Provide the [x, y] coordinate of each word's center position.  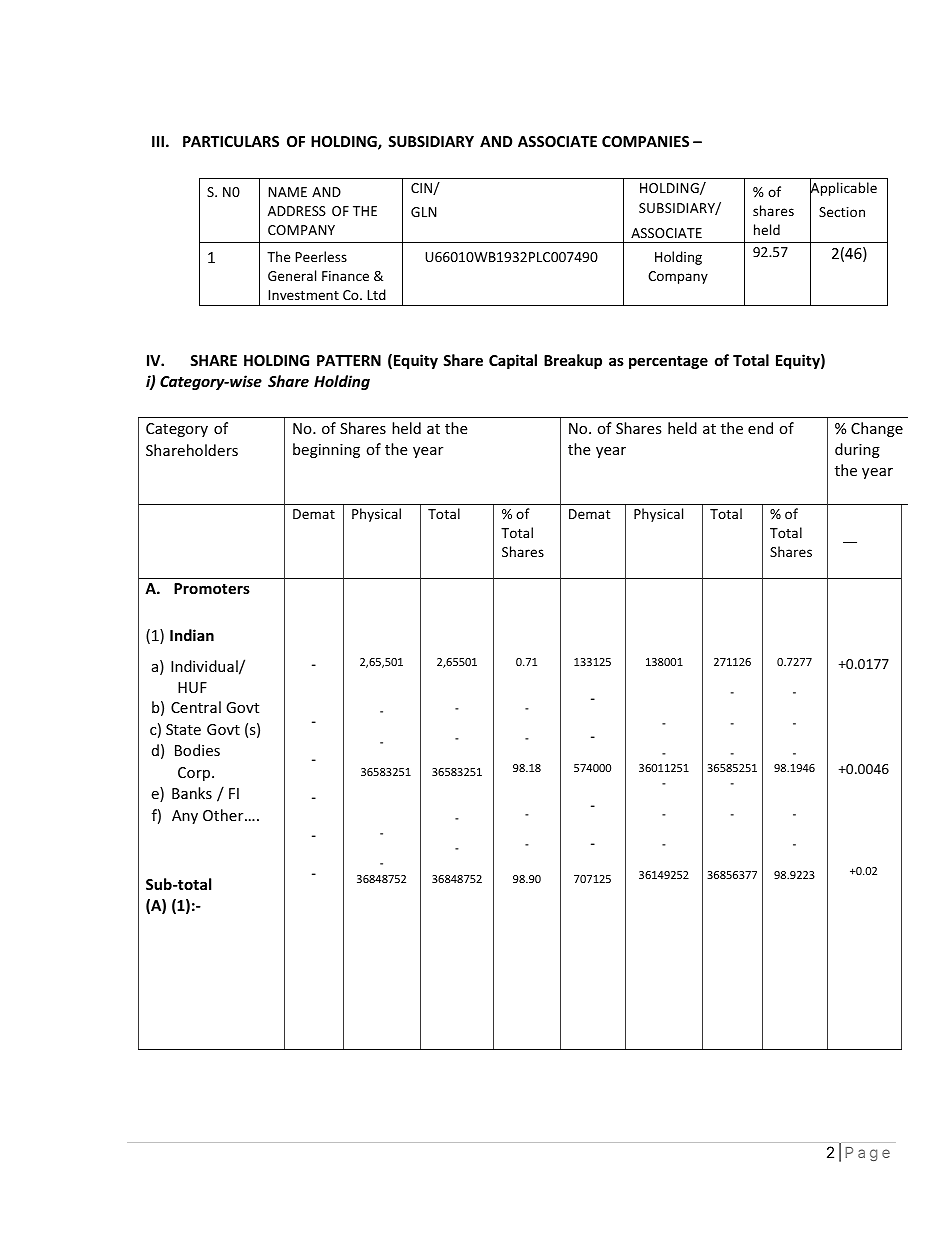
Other [224, 815]
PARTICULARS [231, 141]
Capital [513, 361]
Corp [195, 774]
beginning [326, 450]
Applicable [843, 190]
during [857, 450]
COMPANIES [645, 141]
